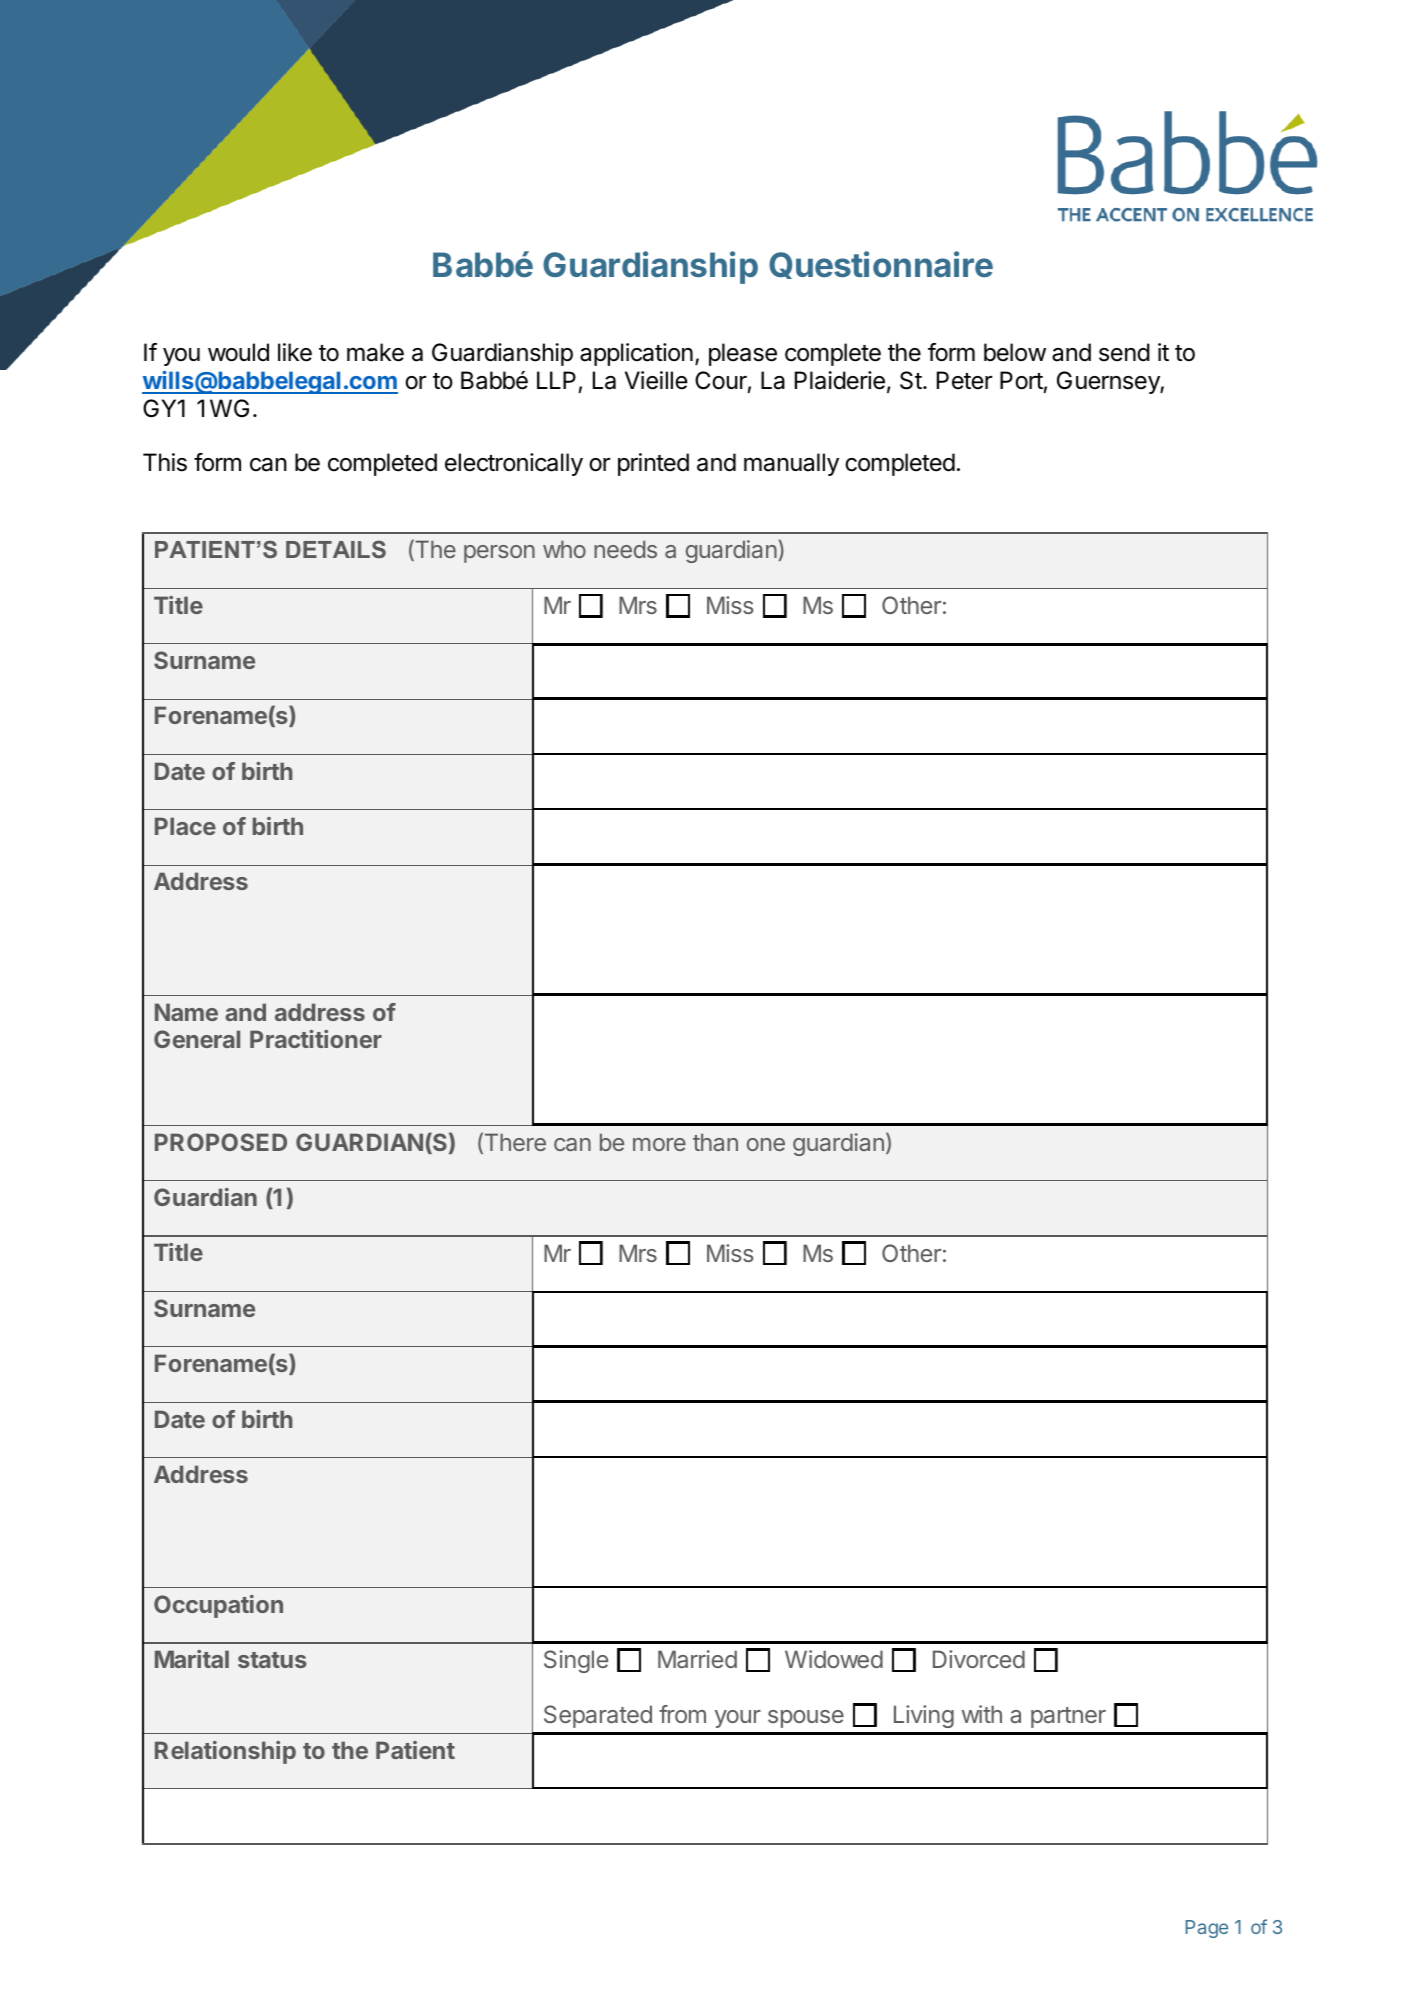  What do you see at coordinates (659, 1144) in the page?
I see `more` at bounding box center [659, 1144].
